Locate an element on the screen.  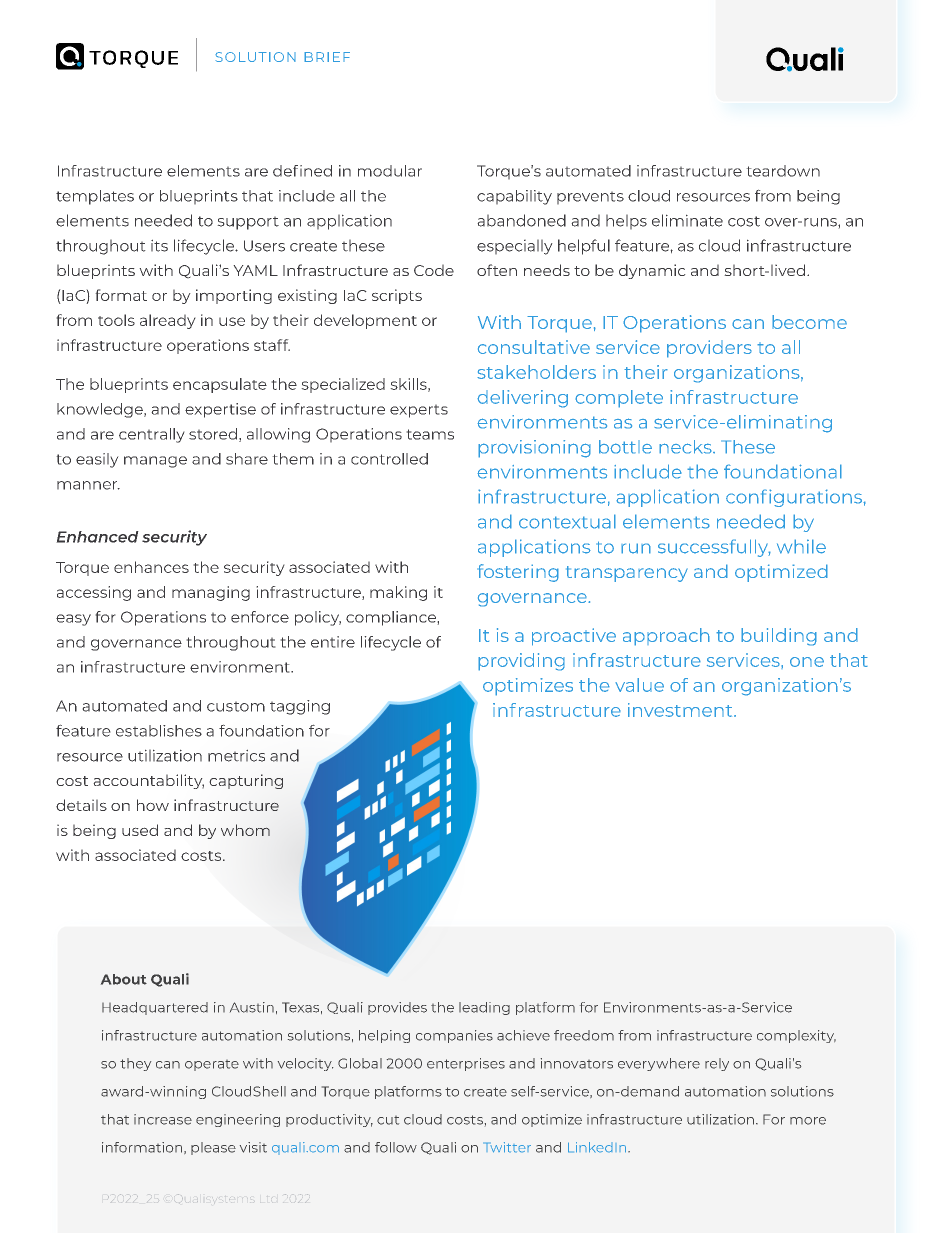
centrally is located at coordinates (152, 435).
